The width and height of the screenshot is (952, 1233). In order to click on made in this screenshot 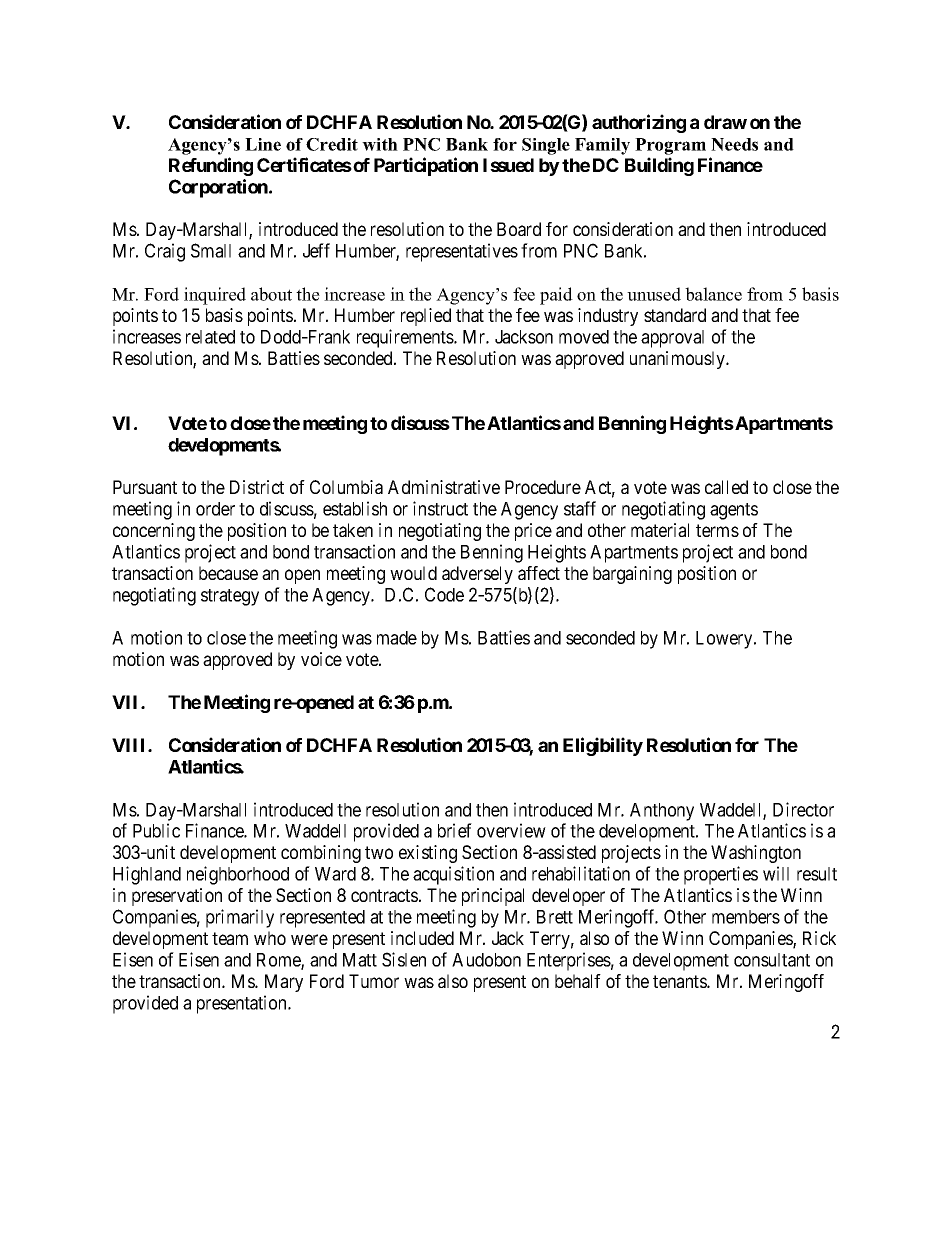, I will do `click(397, 638)`.
